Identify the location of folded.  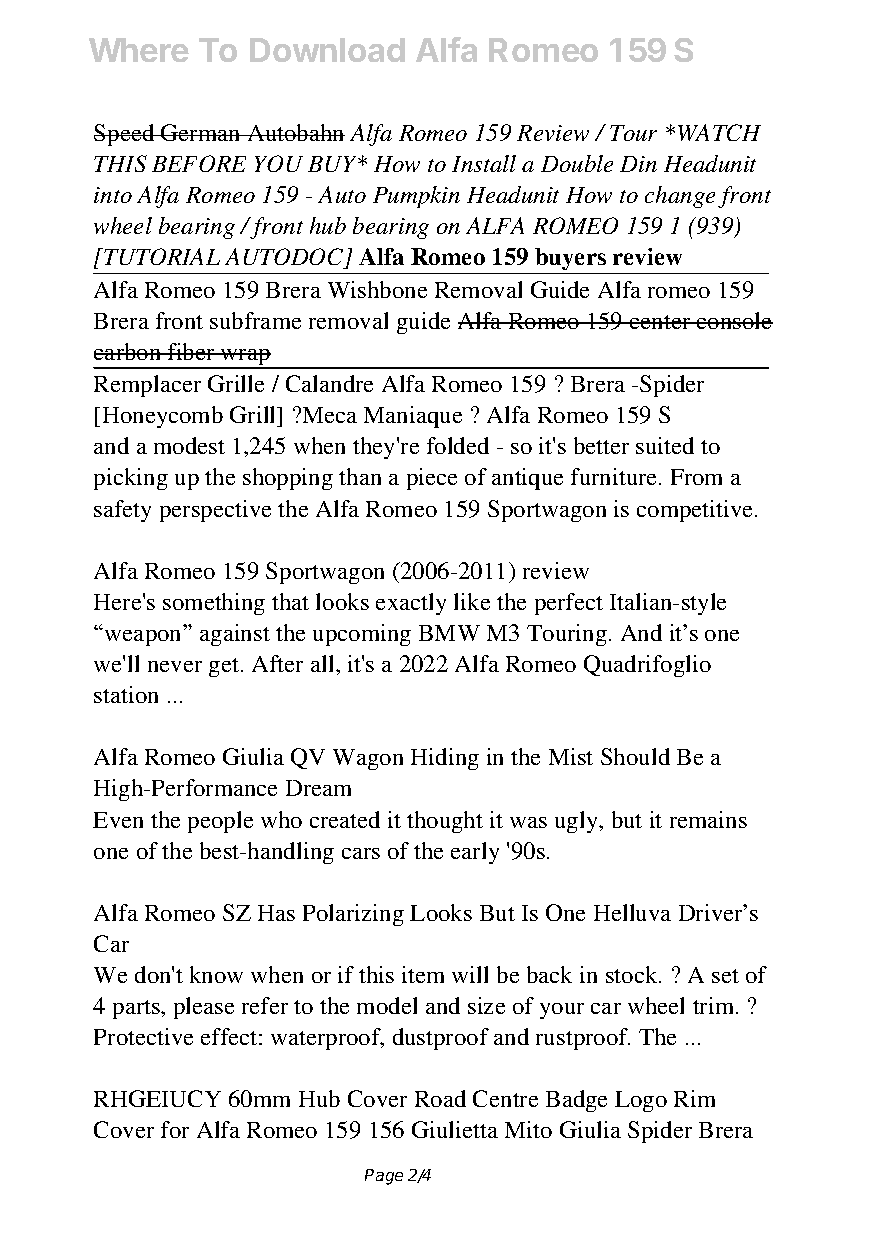
(458, 445).
